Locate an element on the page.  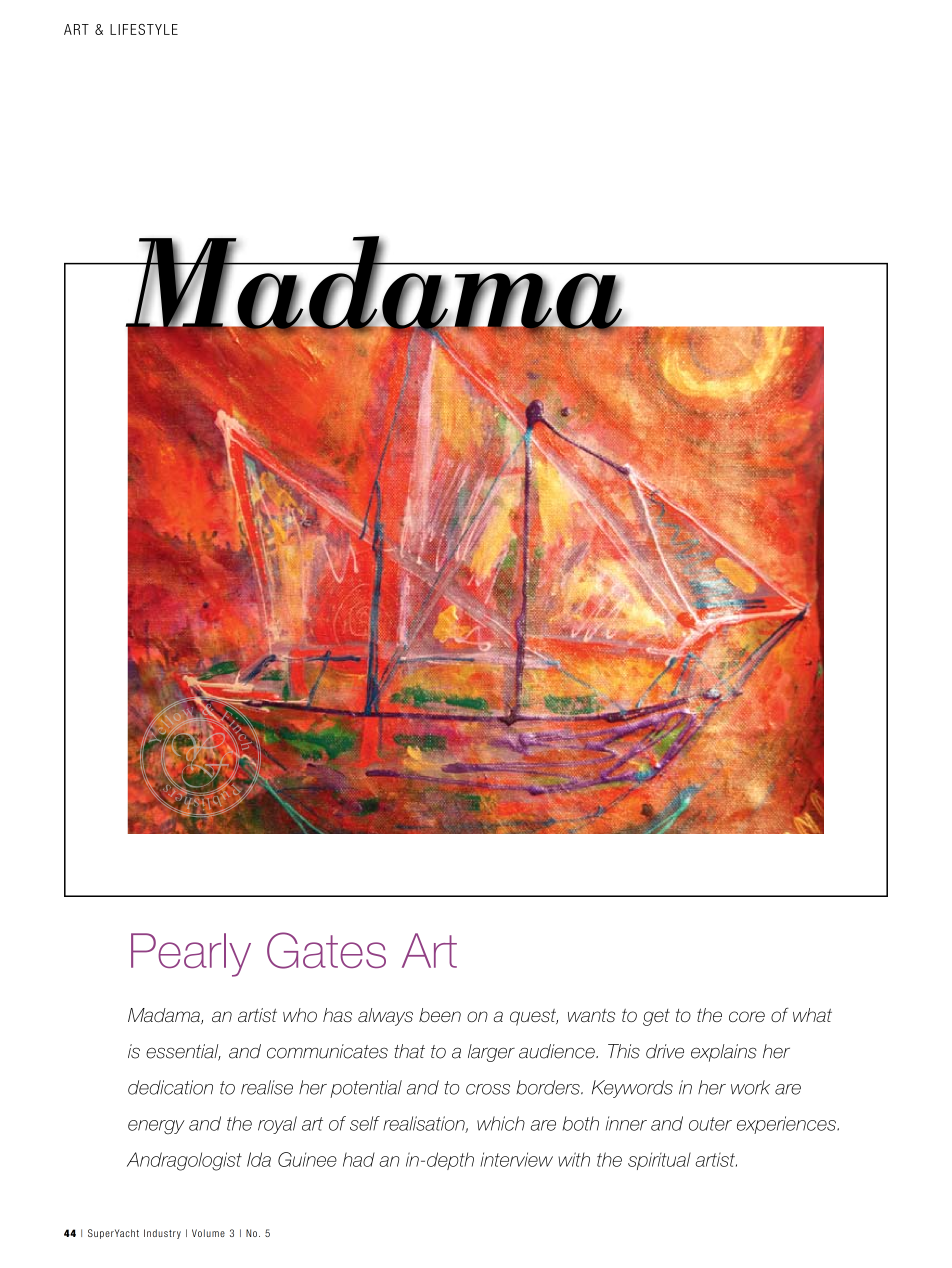
get is located at coordinates (656, 1017).
